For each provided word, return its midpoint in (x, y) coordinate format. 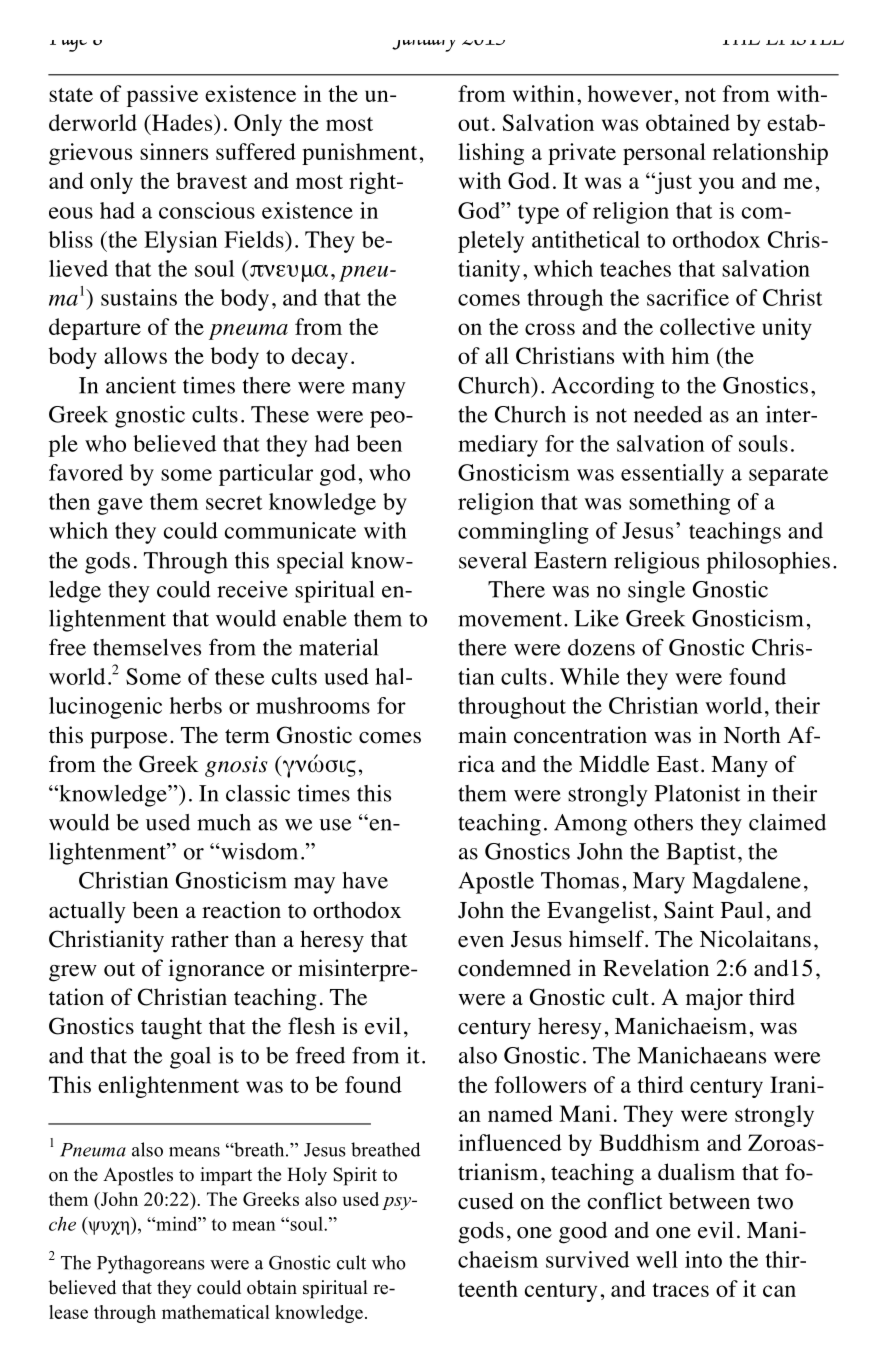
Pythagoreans (151, 1264)
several (493, 560)
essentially (672, 475)
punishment (359, 154)
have (365, 880)
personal (664, 154)
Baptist (701, 853)
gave (120, 506)
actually (87, 912)
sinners (174, 151)
